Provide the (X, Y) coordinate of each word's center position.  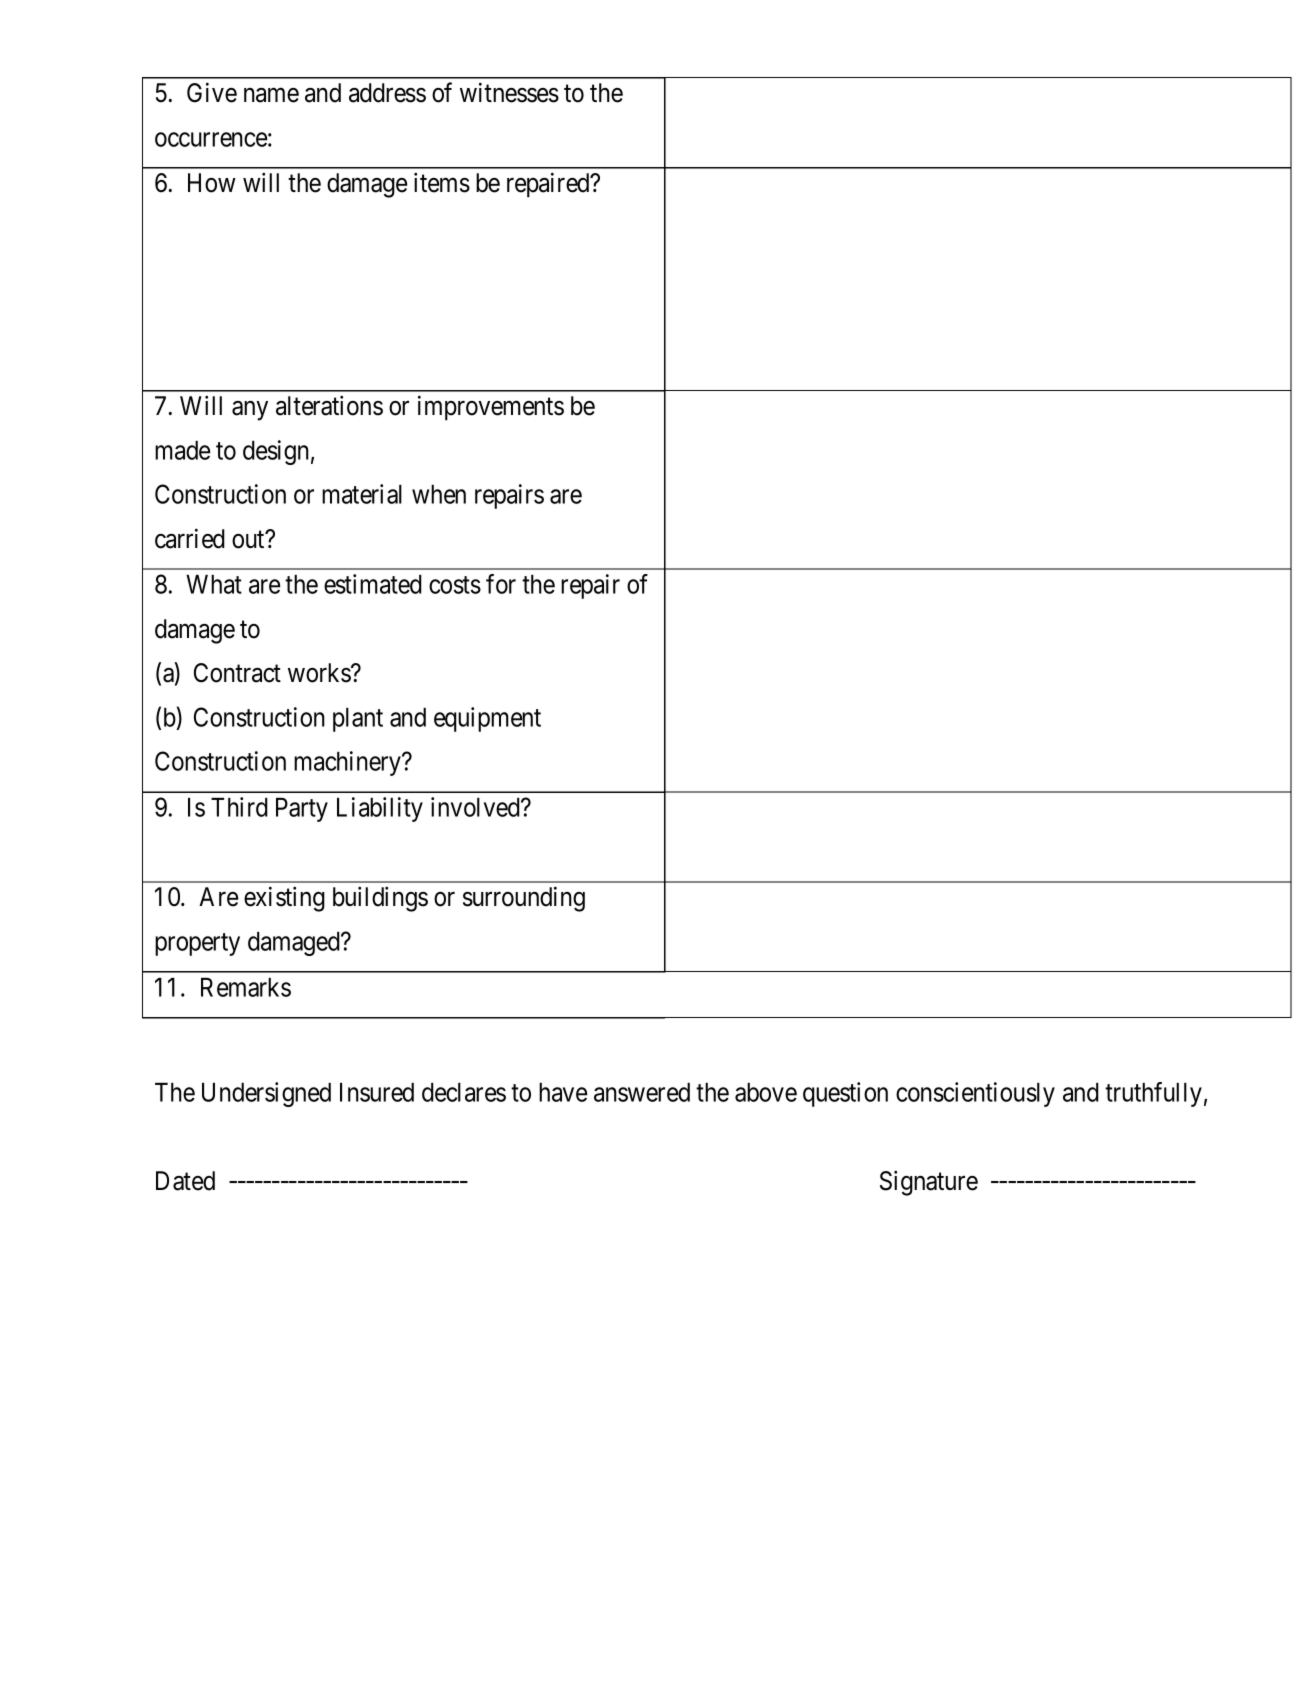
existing (284, 899)
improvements (491, 408)
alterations (329, 405)
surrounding (524, 899)
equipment (487, 719)
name (271, 95)
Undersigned (266, 1094)
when (439, 494)
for (501, 584)
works (320, 673)
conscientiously (975, 1094)
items (442, 182)
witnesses (509, 92)
